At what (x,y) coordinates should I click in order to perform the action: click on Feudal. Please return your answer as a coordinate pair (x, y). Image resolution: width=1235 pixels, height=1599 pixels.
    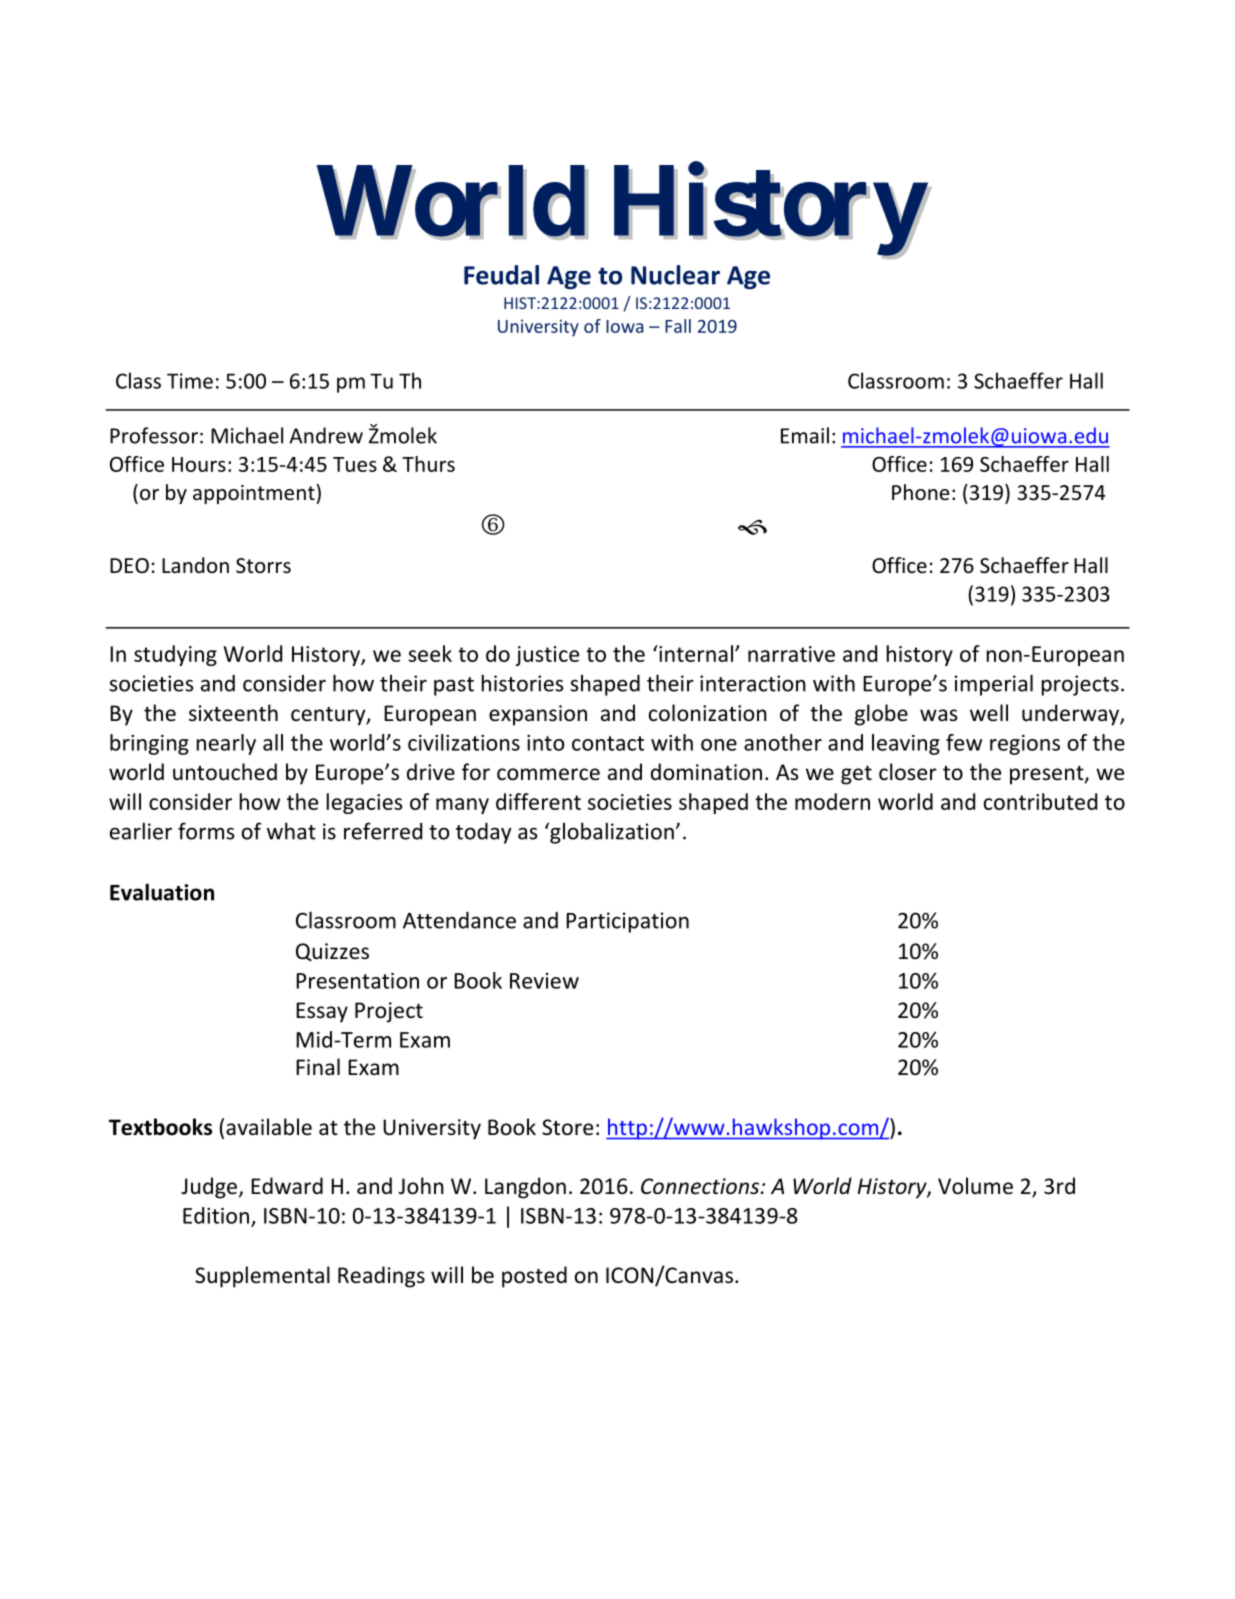
    Looking at the image, I should click on (501, 275).
